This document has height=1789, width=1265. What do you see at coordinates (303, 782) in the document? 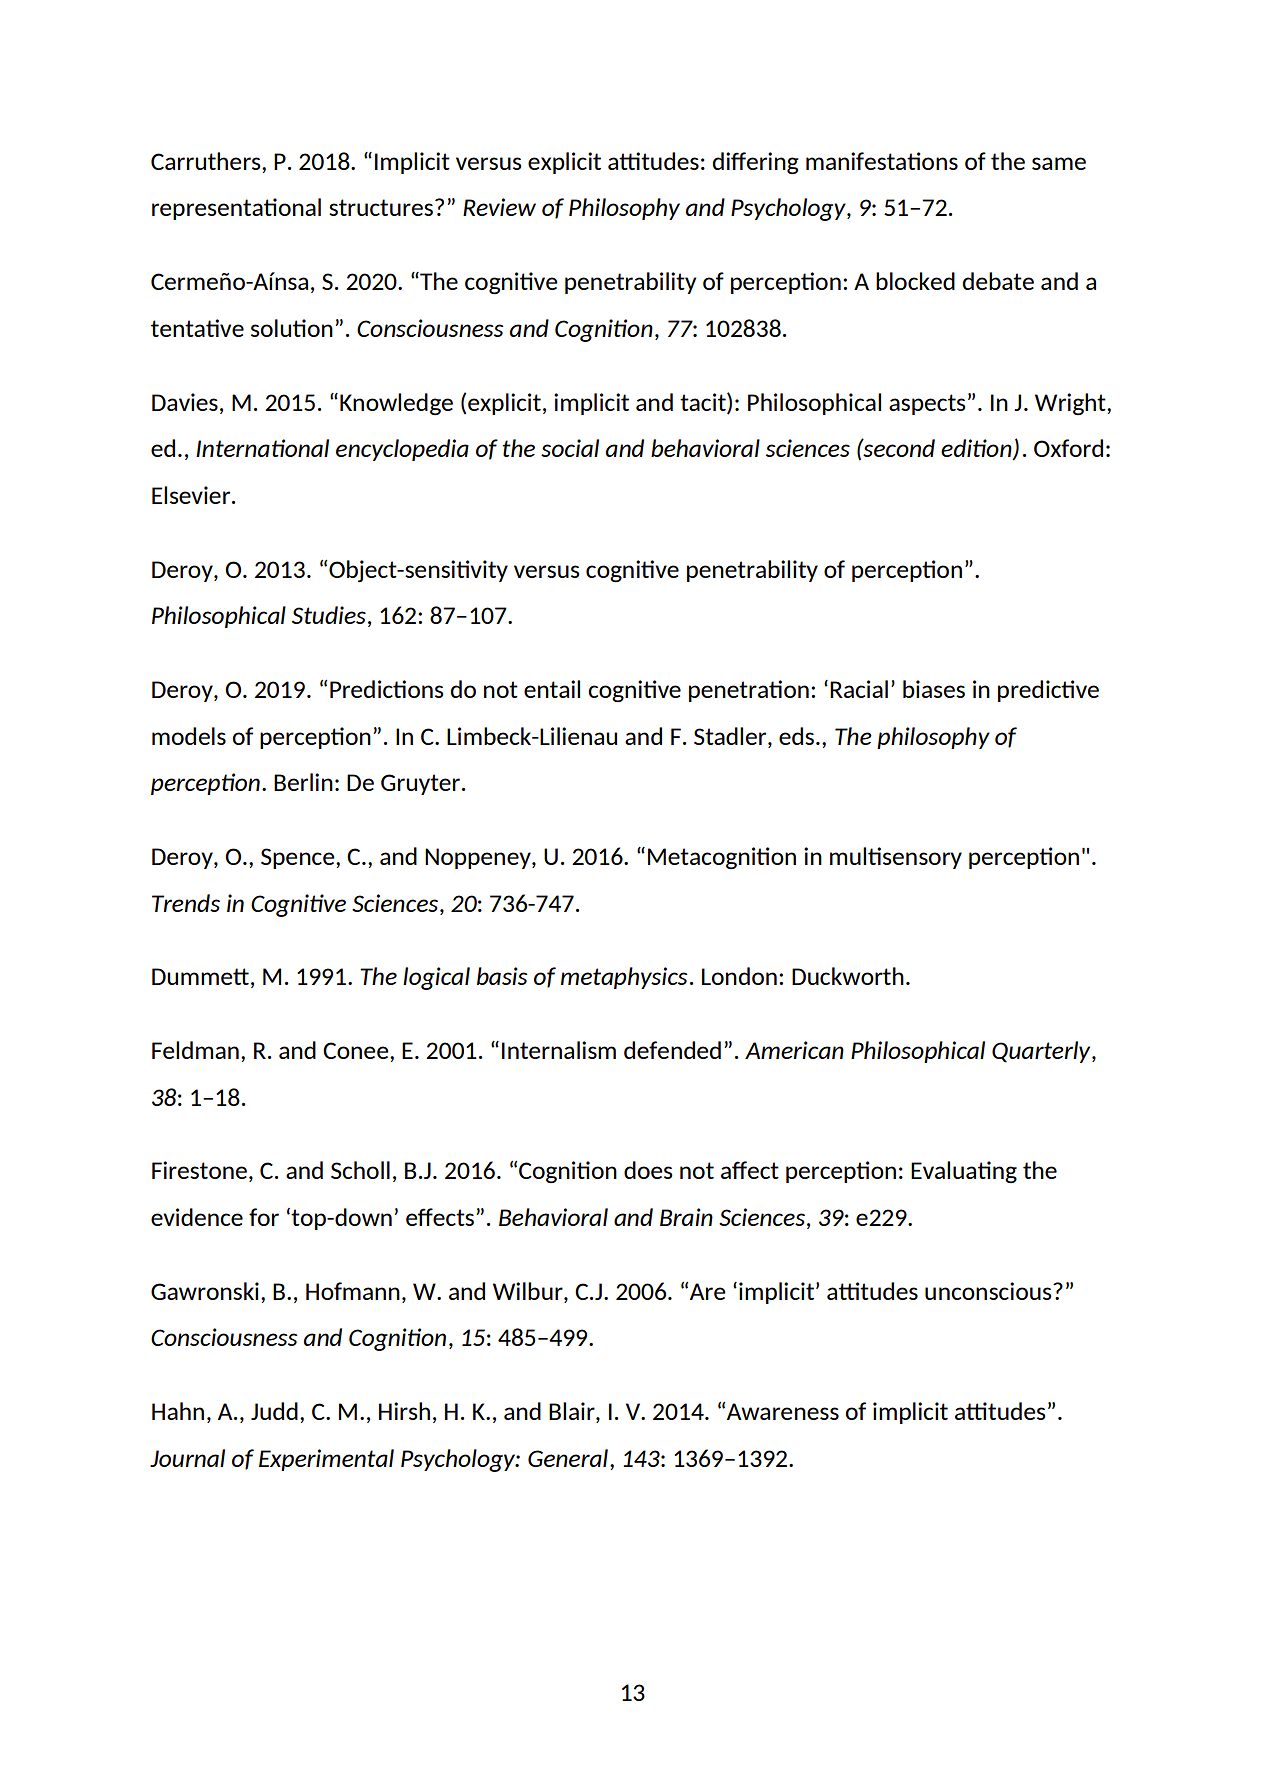
I see `Berlin` at bounding box center [303, 782].
